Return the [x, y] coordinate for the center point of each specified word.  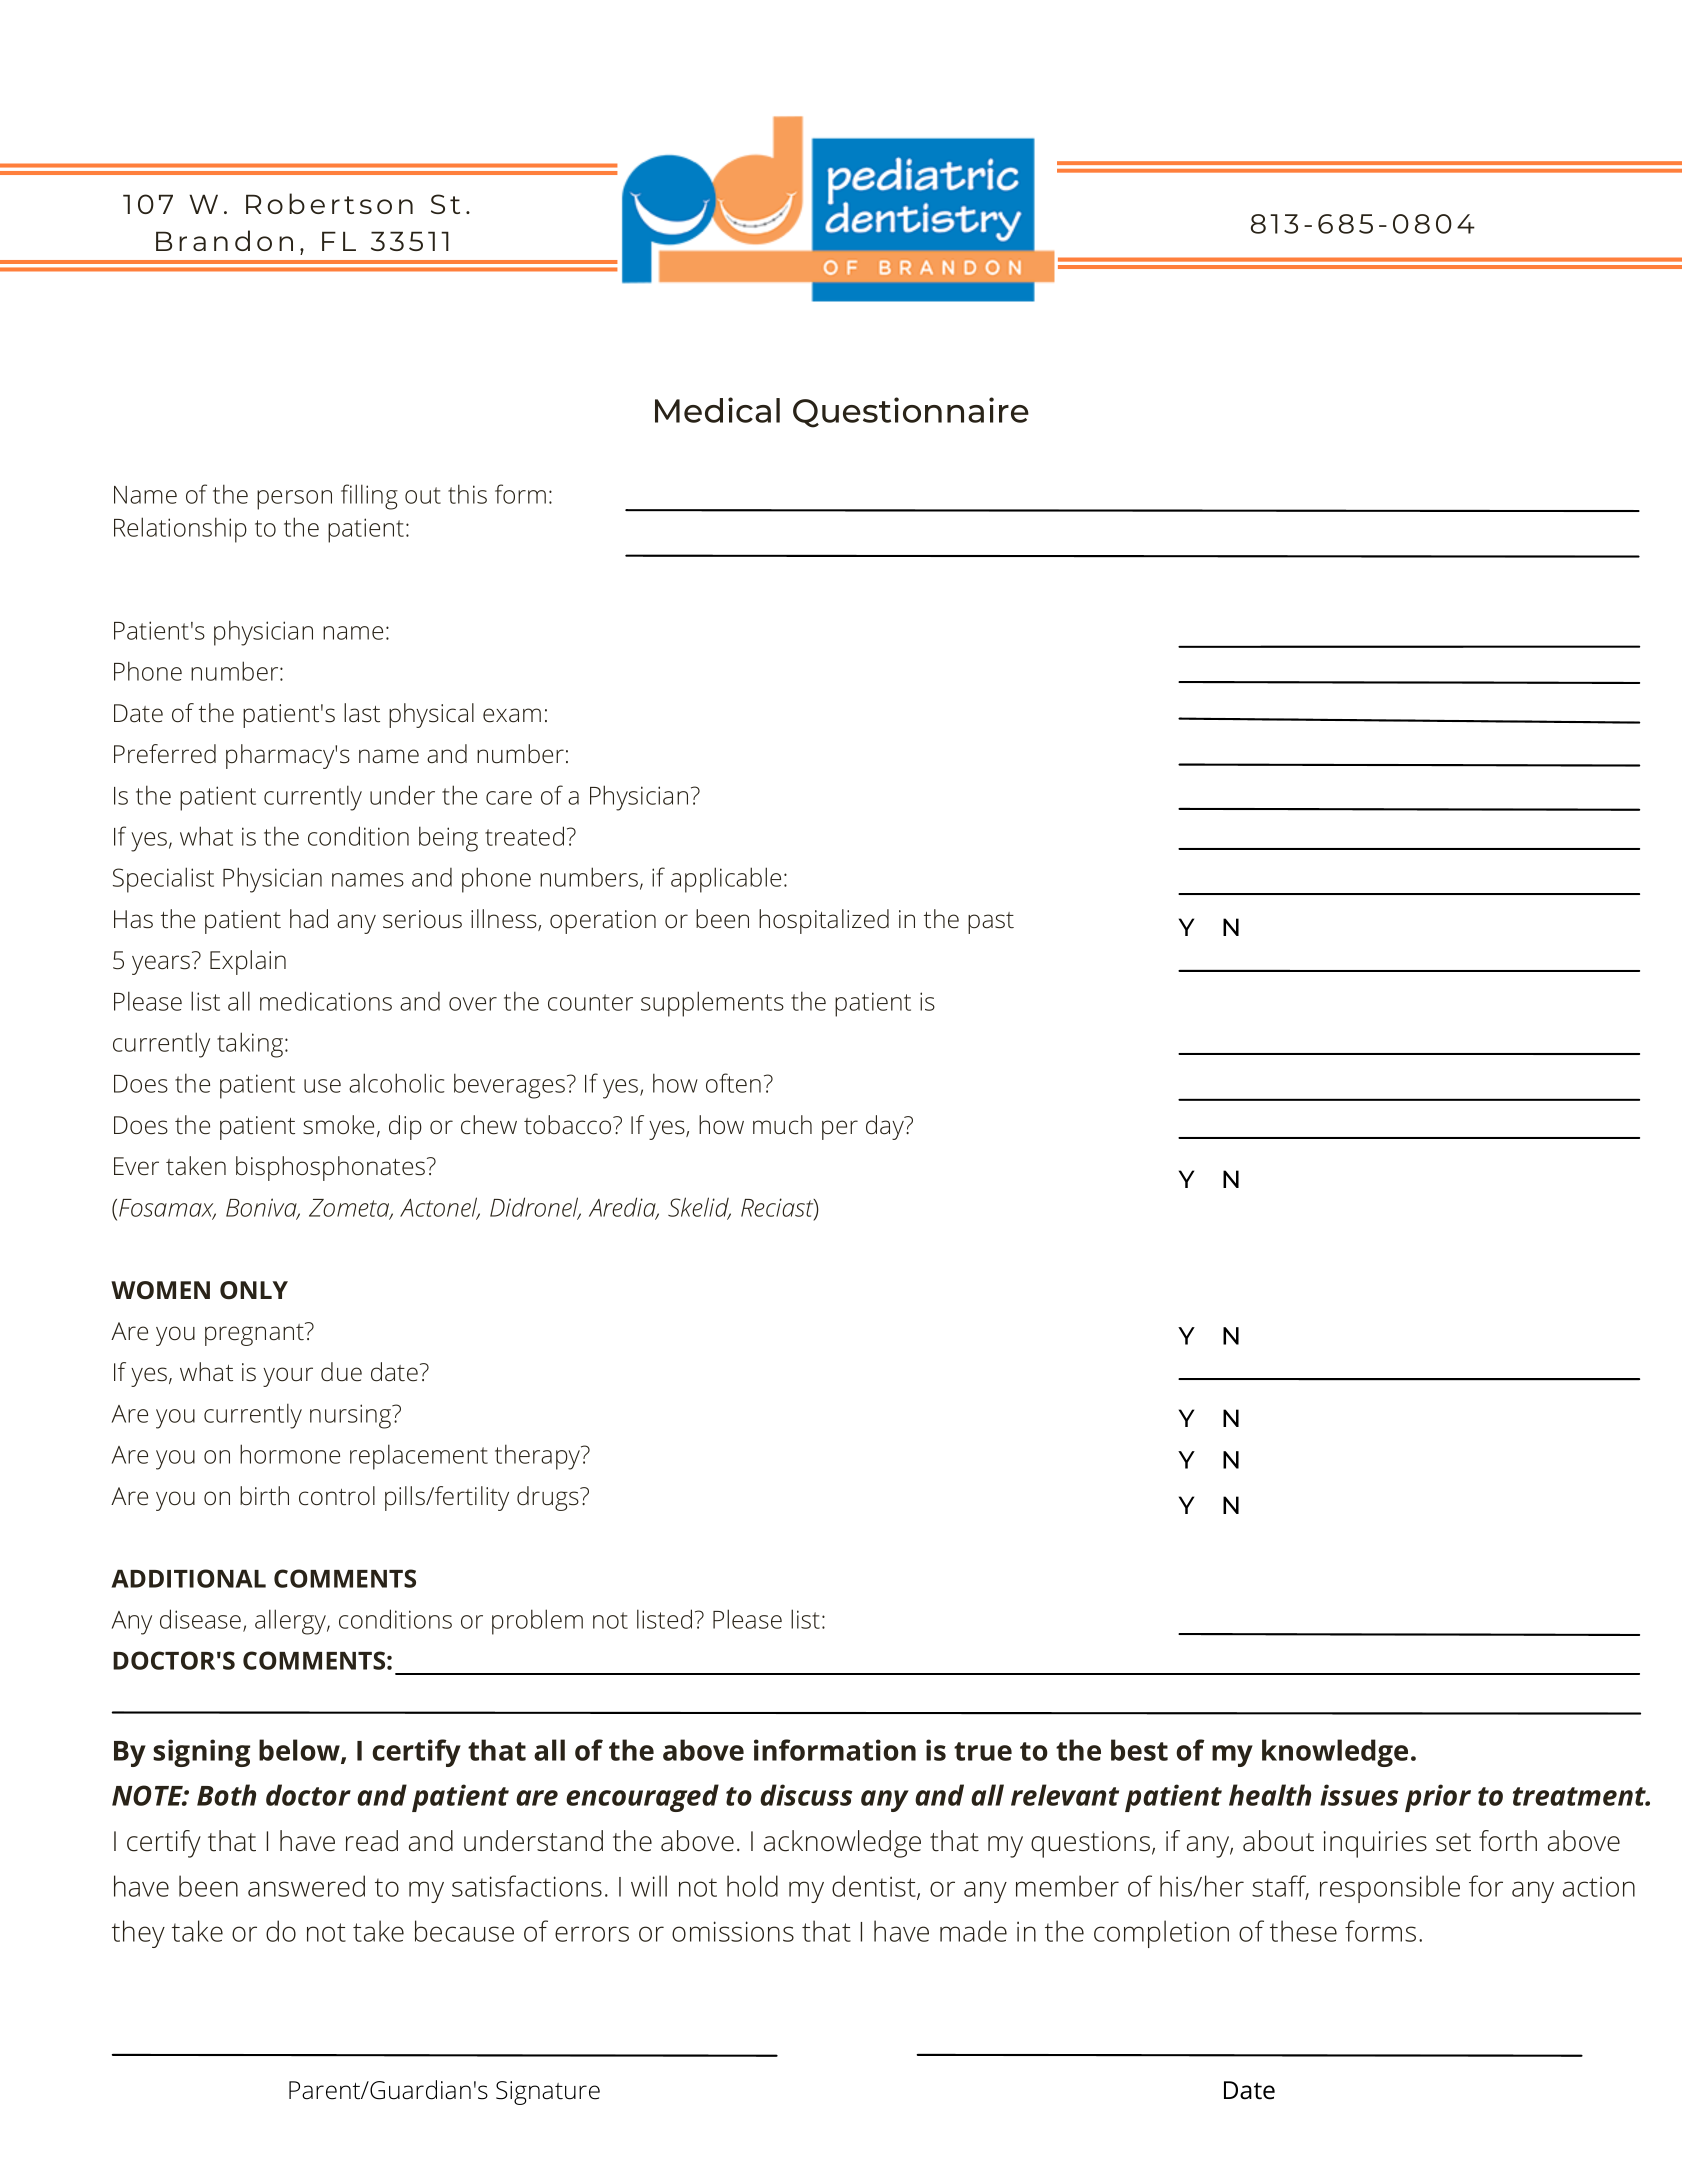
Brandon [224, 240]
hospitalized [824, 921]
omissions [733, 1931]
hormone [290, 1454]
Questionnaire [911, 412]
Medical [717, 410]
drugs [548, 1498]
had [309, 919]
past [991, 923]
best [1139, 1750]
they [138, 1934]
